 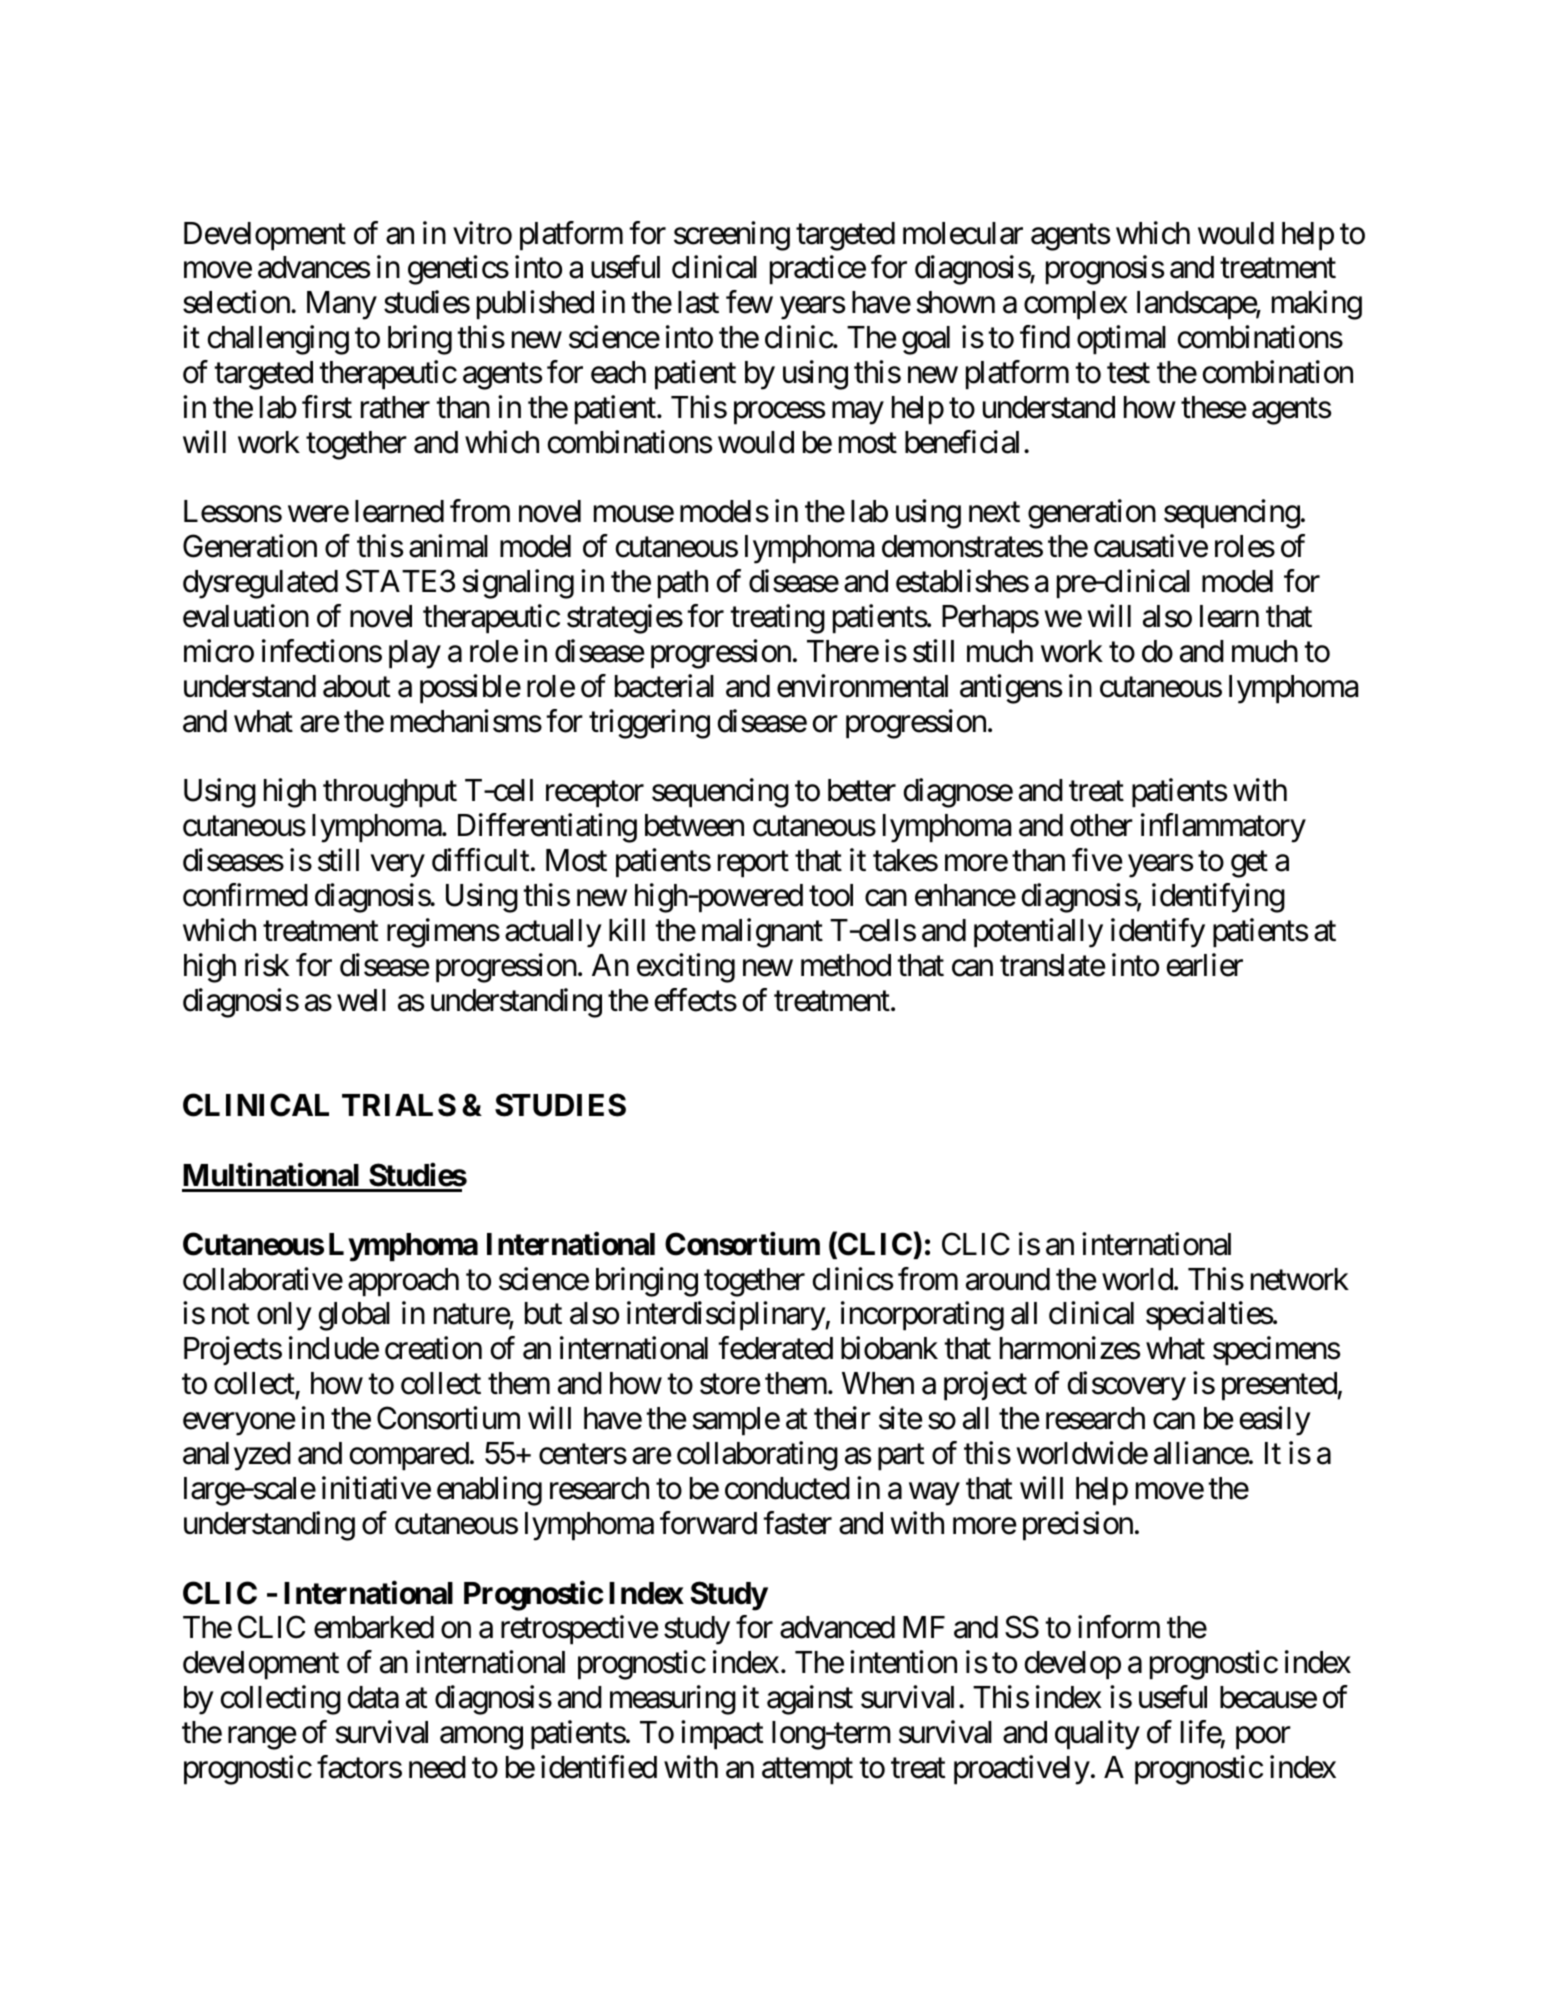 I want to click on global, so click(x=354, y=1316).
